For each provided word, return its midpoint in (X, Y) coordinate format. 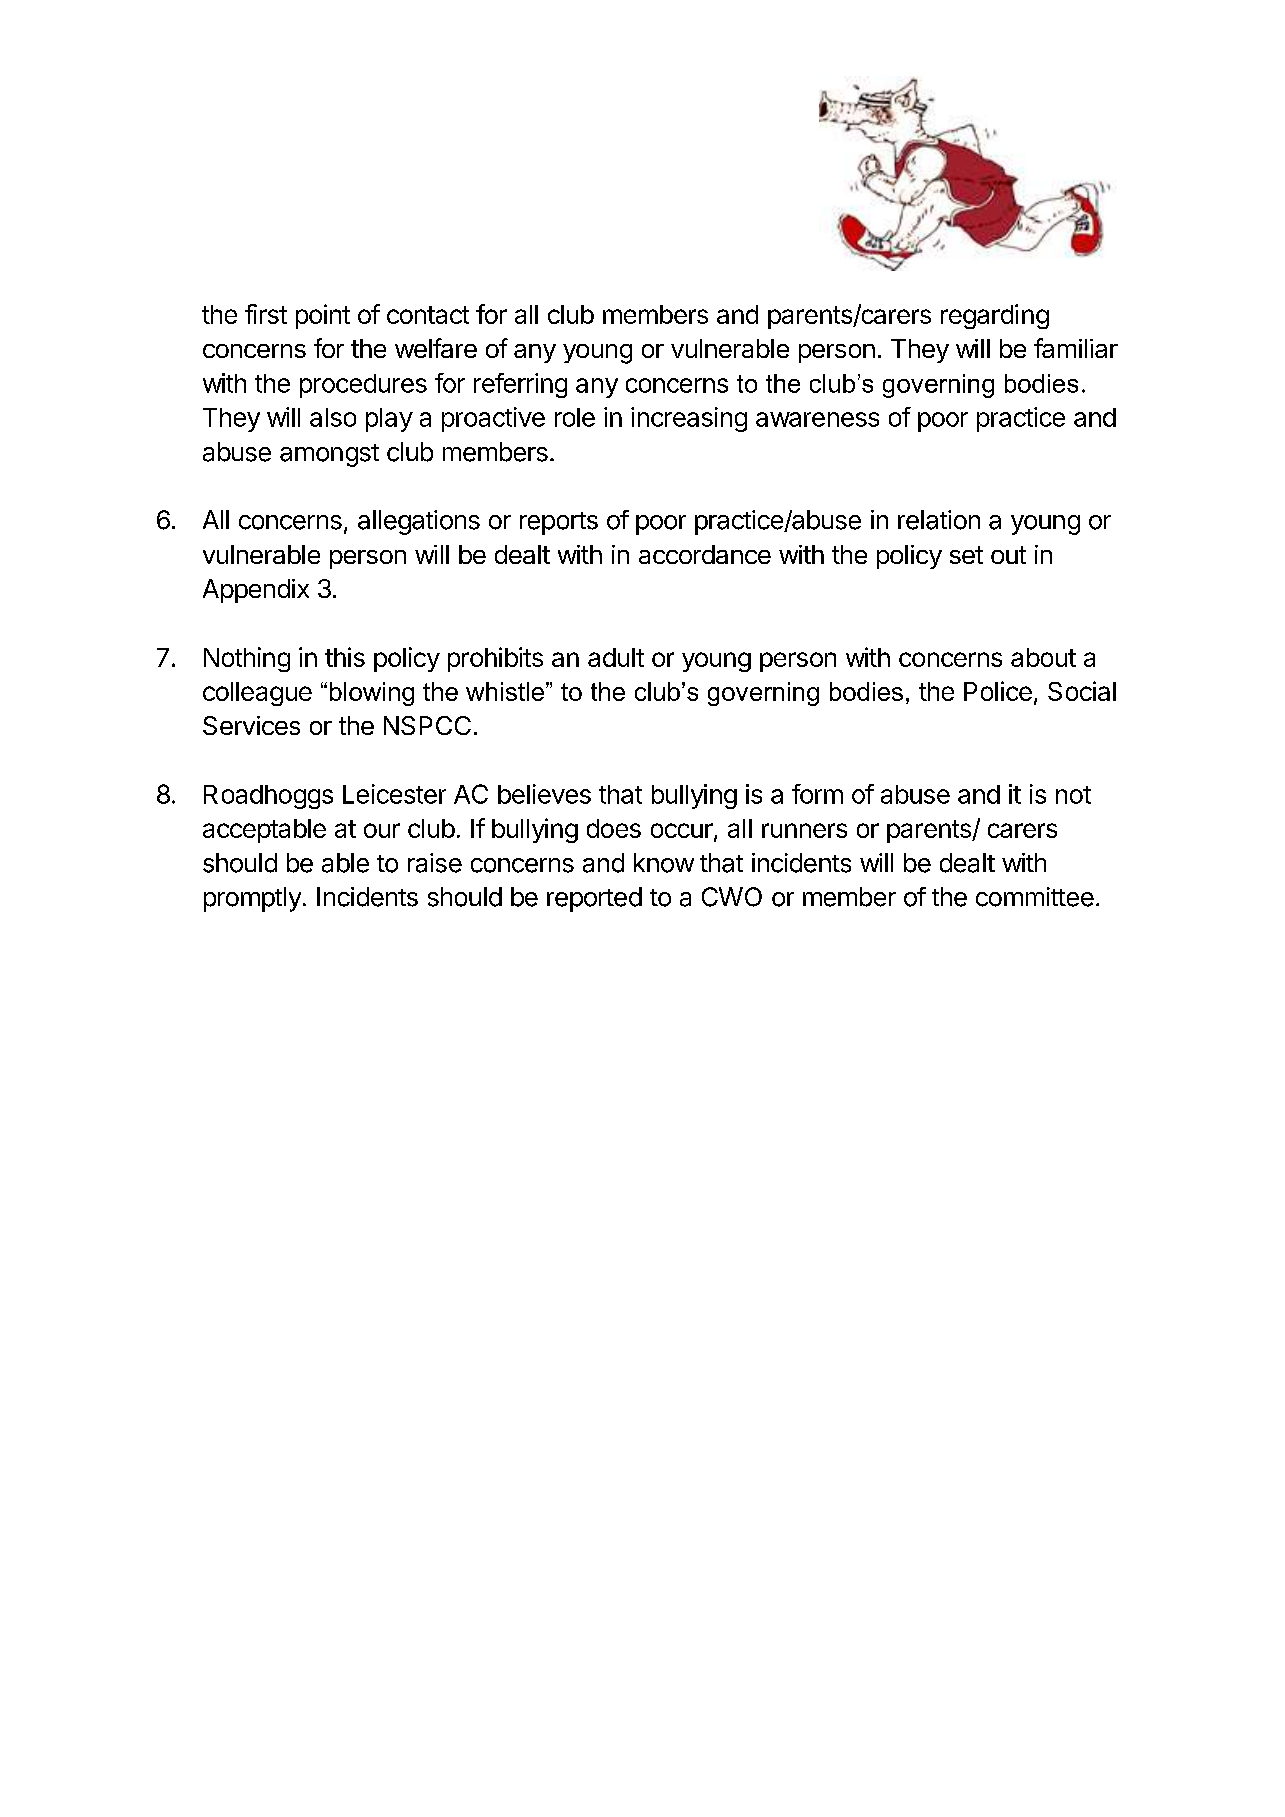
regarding (995, 316)
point (323, 316)
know (664, 863)
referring (520, 385)
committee (1035, 897)
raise (435, 863)
